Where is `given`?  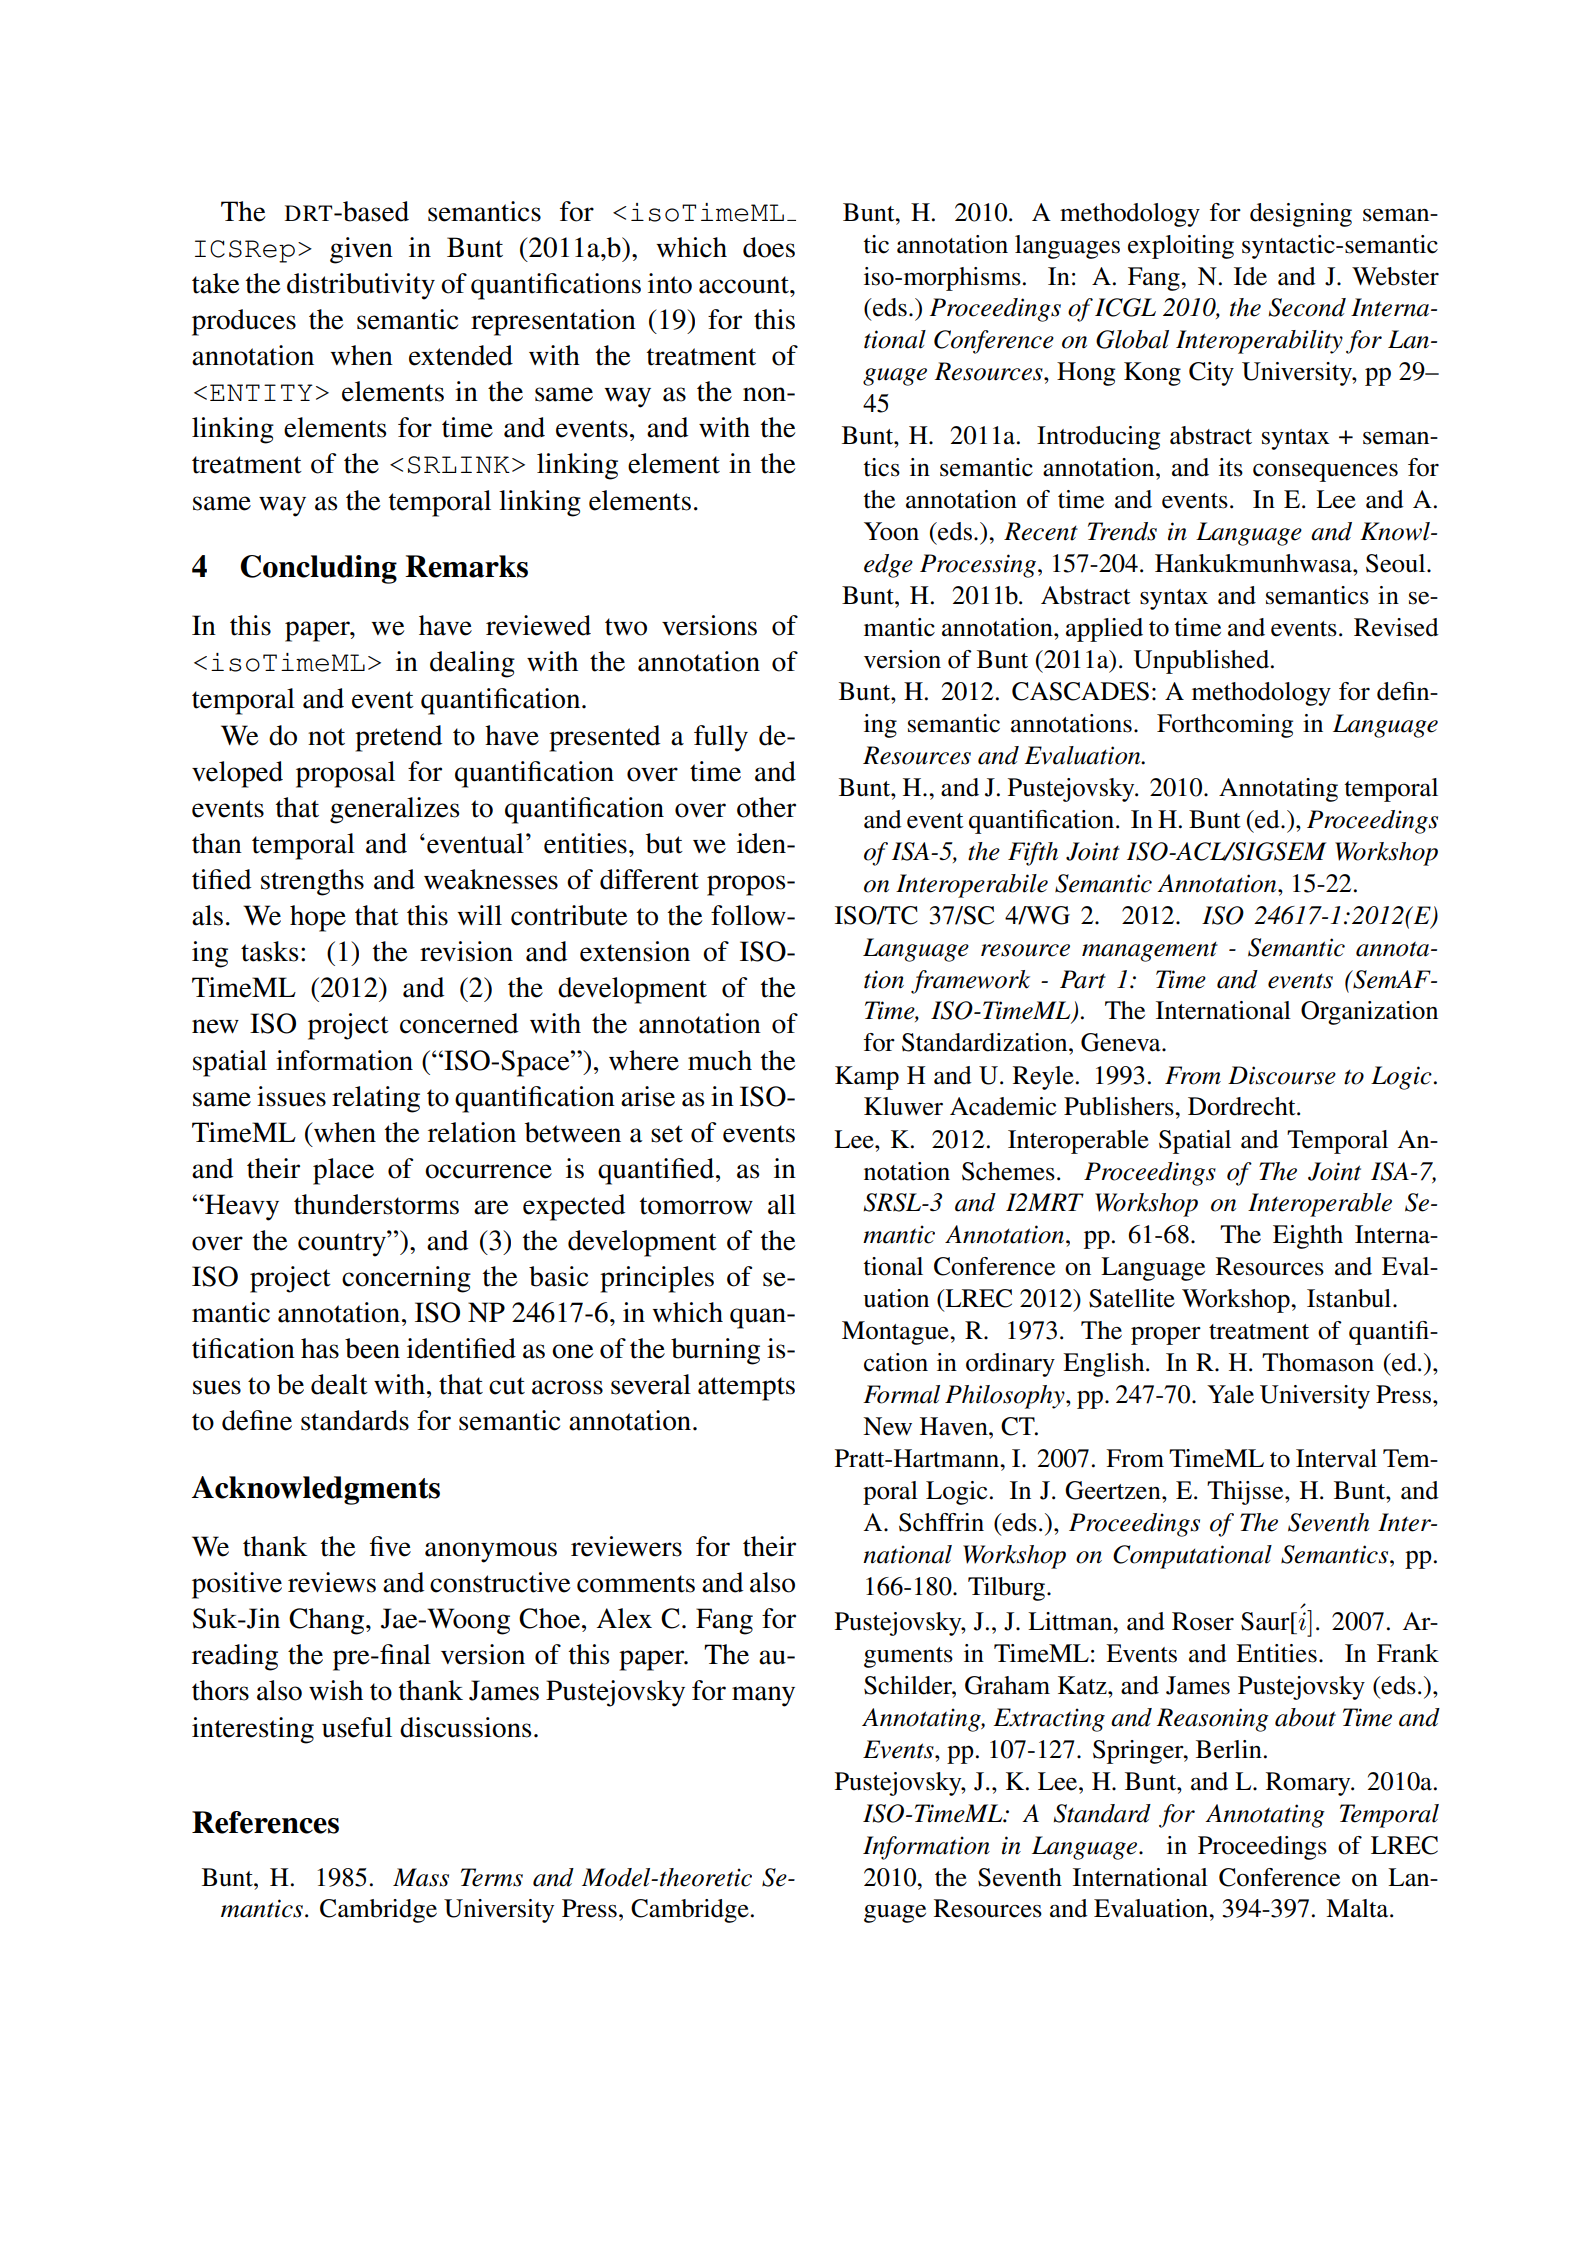 given is located at coordinates (361, 250).
